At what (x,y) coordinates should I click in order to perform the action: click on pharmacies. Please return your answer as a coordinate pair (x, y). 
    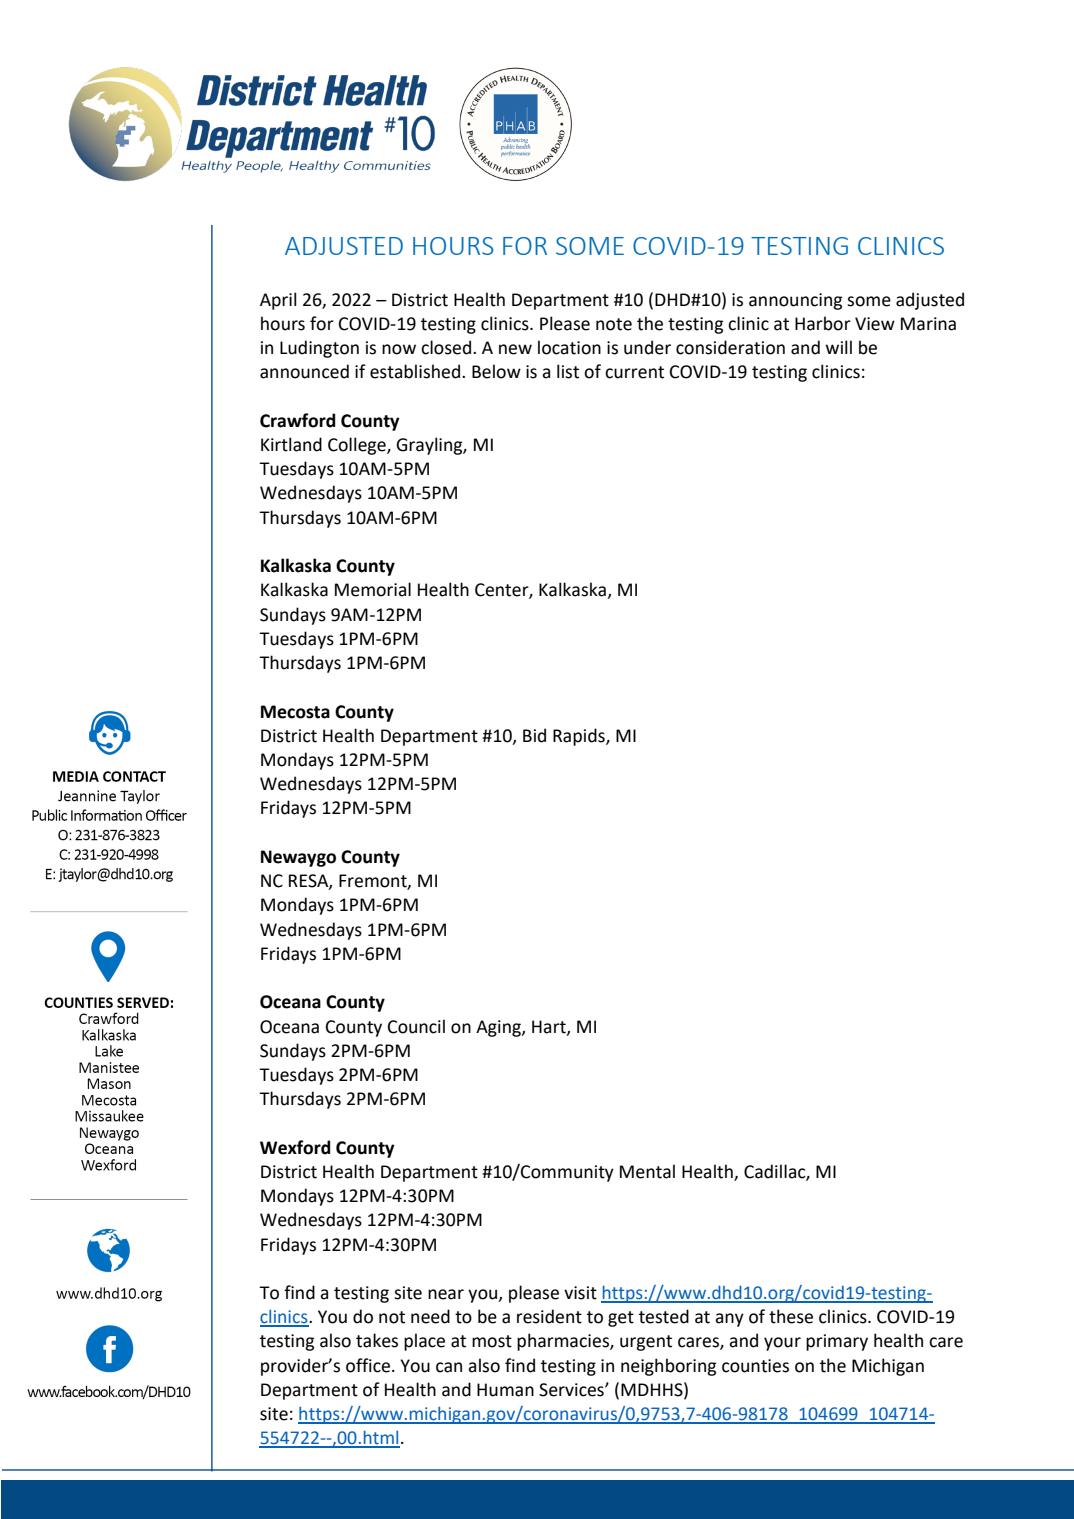
    Looking at the image, I should click on (564, 1342).
